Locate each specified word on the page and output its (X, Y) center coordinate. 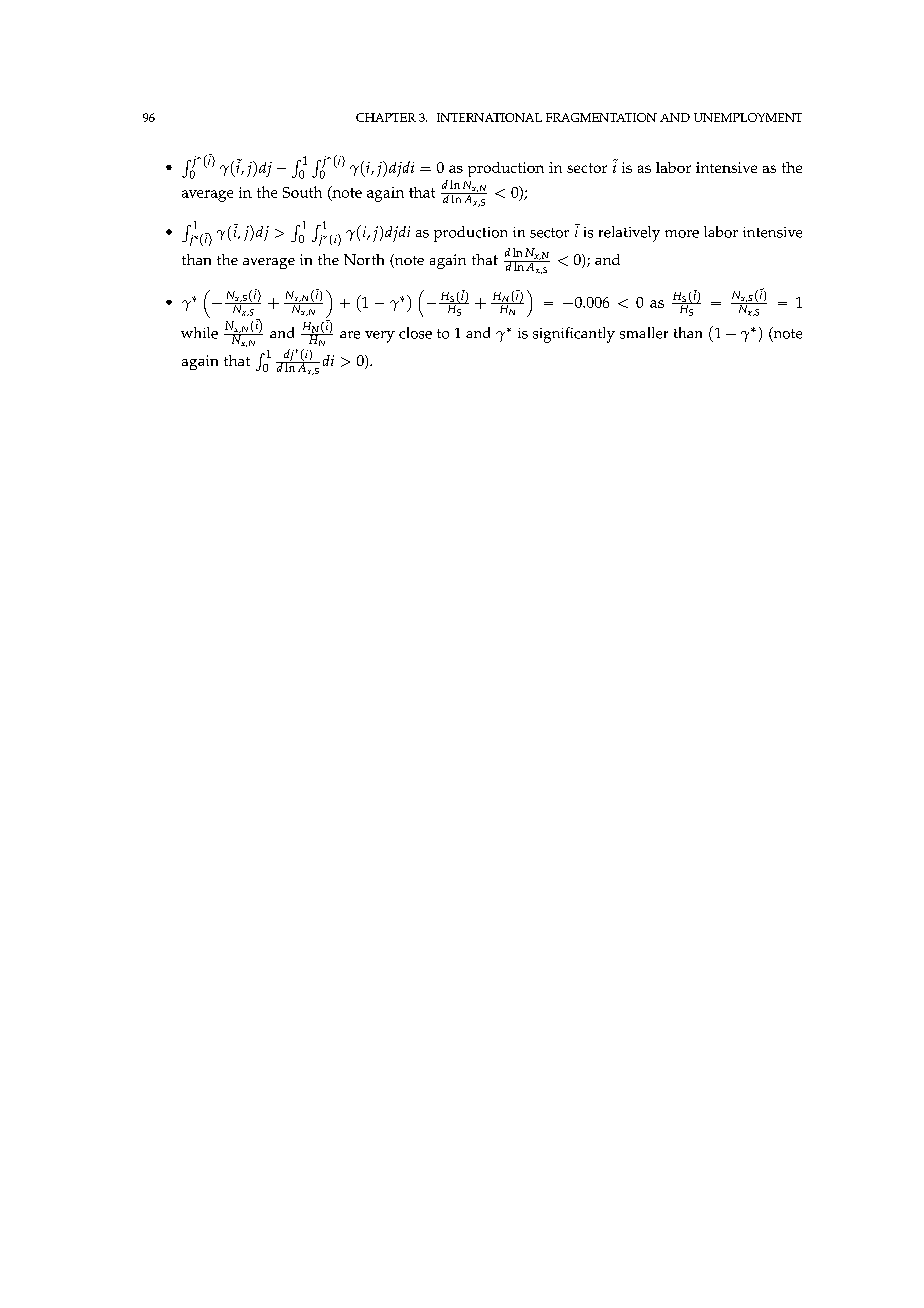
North (364, 259)
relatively (629, 234)
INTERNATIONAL (489, 117)
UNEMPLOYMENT (748, 117)
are (350, 335)
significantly (574, 335)
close (415, 333)
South (302, 192)
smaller (644, 333)
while (199, 333)
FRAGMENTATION (601, 117)
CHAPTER (386, 117)
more (682, 234)
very (380, 337)
